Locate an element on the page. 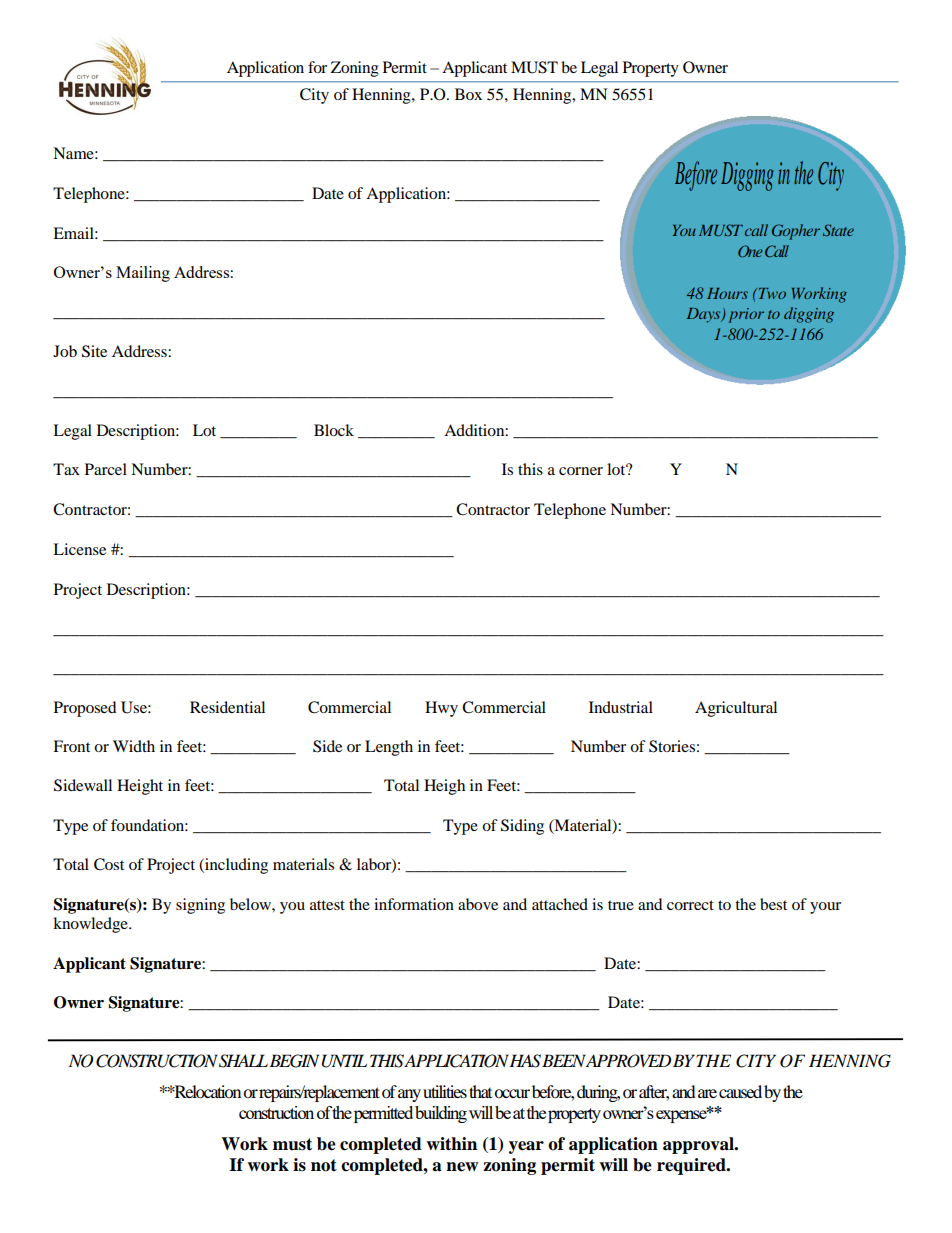  Agricultural is located at coordinates (736, 709).
